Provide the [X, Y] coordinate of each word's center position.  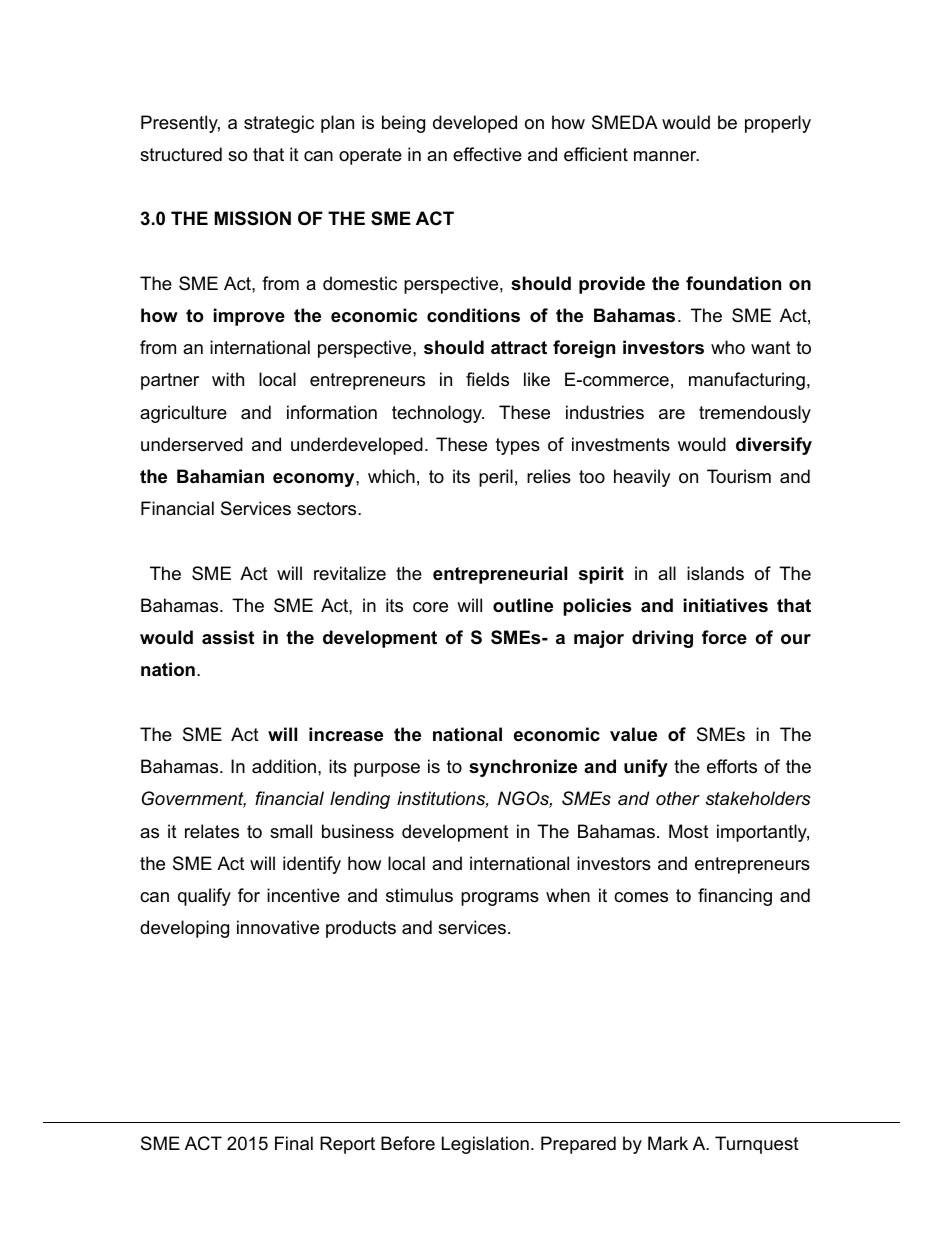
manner [666, 156]
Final [294, 1143]
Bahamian [220, 476]
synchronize [523, 768]
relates [212, 831]
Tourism [739, 476]
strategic [279, 124]
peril [496, 478]
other [678, 798]
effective [487, 154]
